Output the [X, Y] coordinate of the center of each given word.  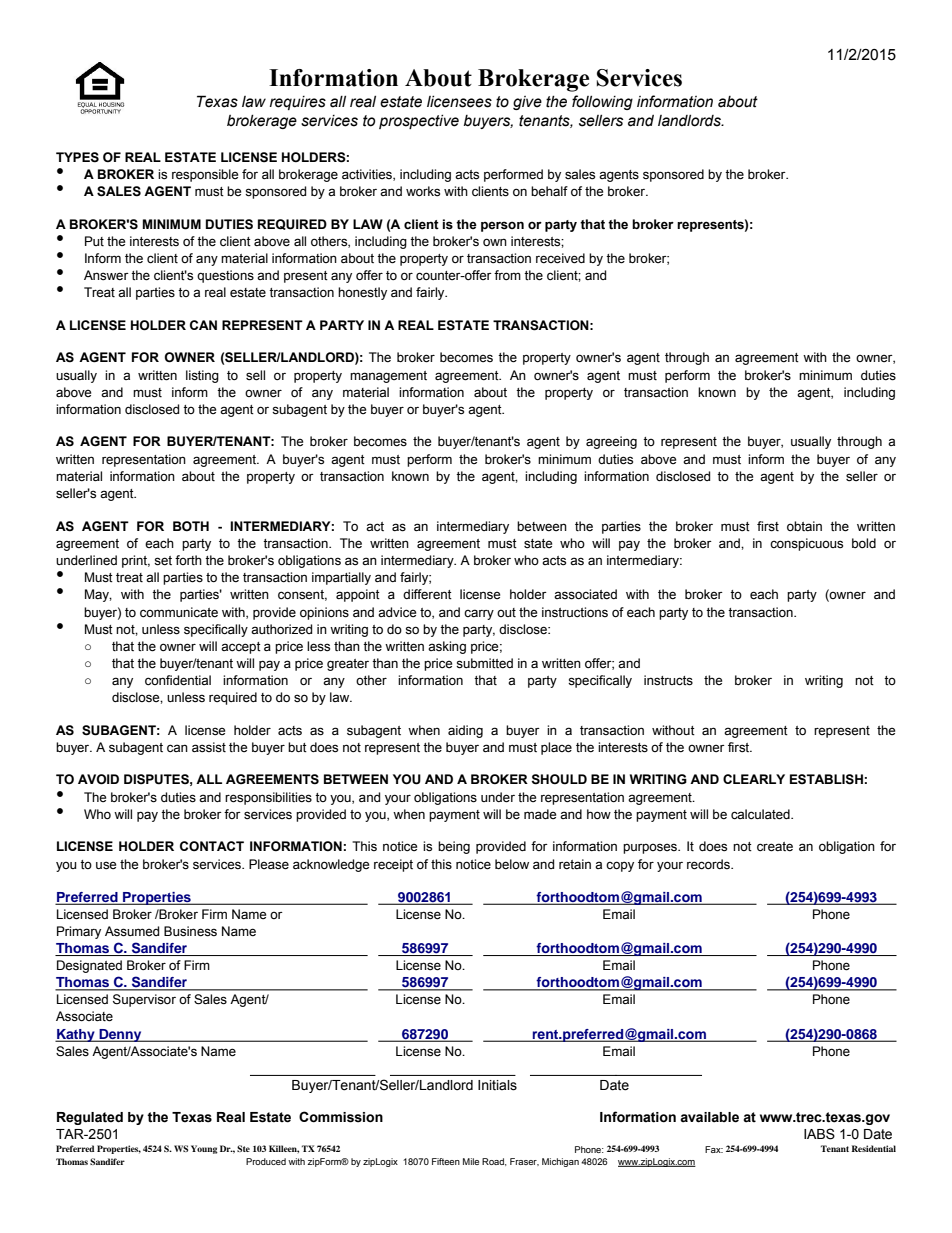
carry [479, 614]
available [709, 1117]
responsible [205, 175]
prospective [419, 122]
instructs [668, 680]
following [602, 102]
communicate [179, 612]
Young [204, 1149]
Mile [471, 1161]
